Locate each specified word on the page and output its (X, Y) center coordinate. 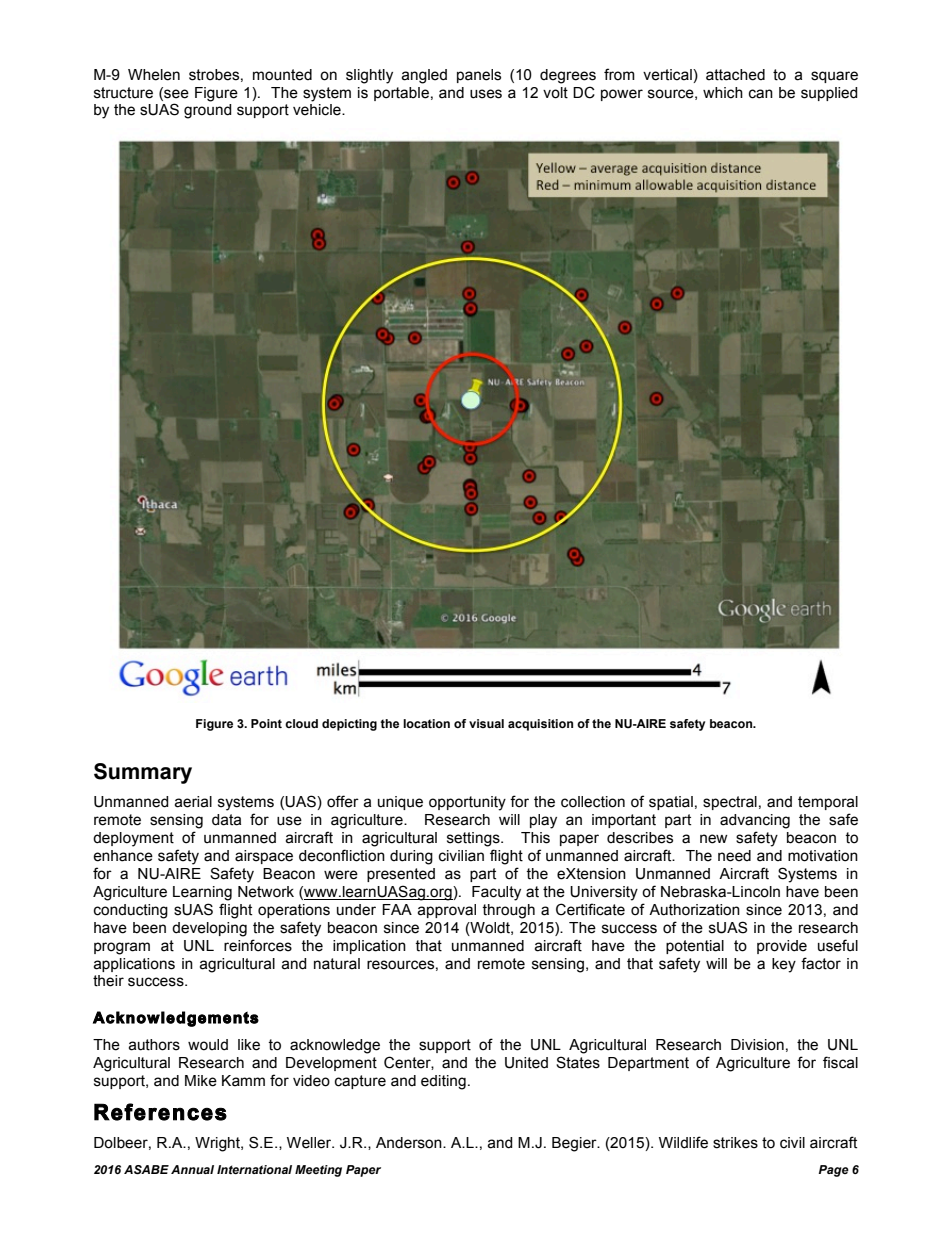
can (761, 94)
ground (208, 111)
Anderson (410, 1143)
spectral (730, 803)
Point (266, 723)
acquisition (540, 725)
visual (486, 723)
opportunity (467, 803)
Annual (192, 1169)
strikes (735, 1143)
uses (486, 94)
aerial (193, 802)
